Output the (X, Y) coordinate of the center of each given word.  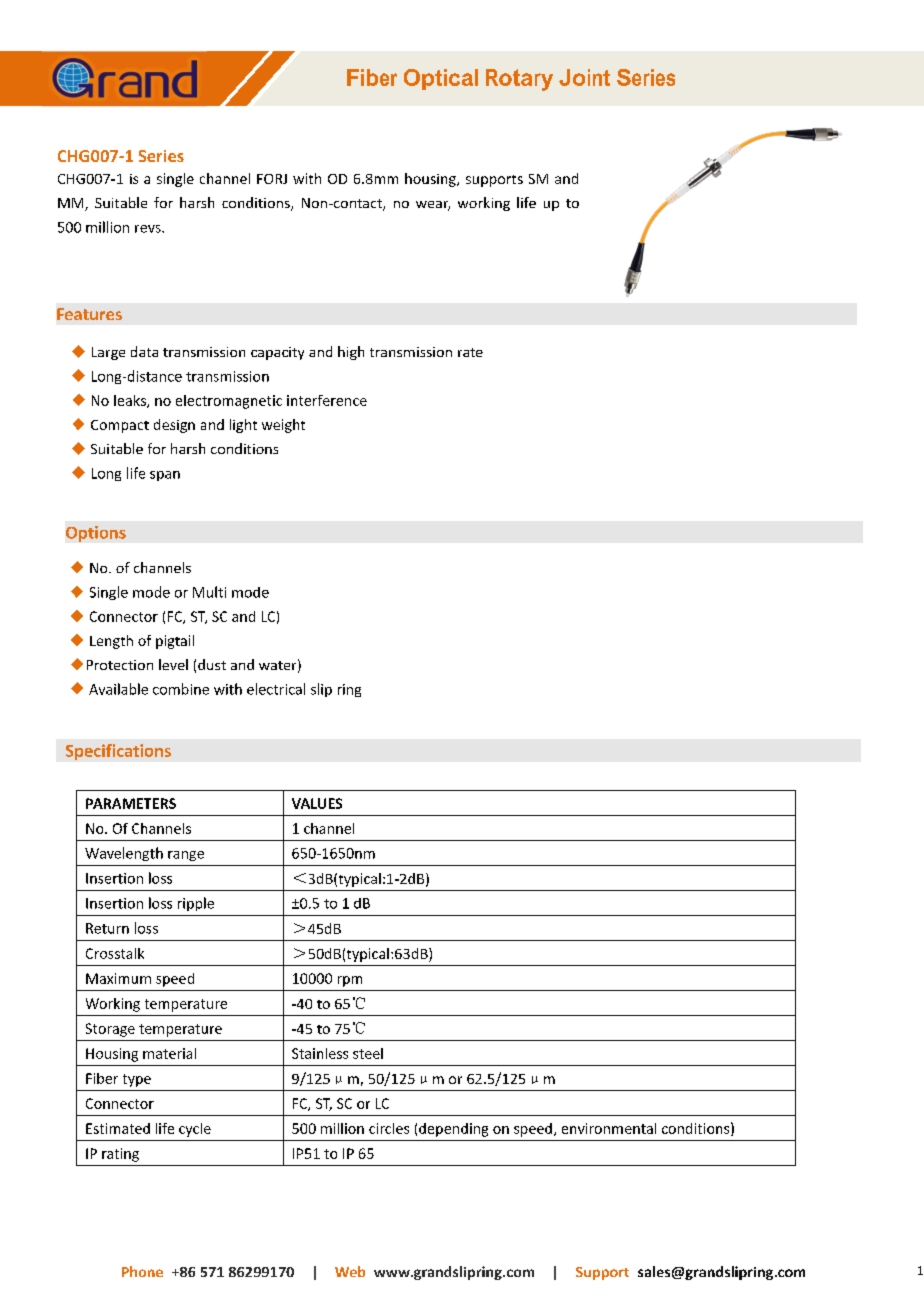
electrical (276, 689)
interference (327, 400)
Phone (142, 1271)
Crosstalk (115, 953)
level (173, 664)
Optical (441, 79)
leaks (131, 401)
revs (149, 229)
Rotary (519, 80)
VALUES (317, 803)
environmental (609, 1128)
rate (470, 352)
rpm (350, 981)
